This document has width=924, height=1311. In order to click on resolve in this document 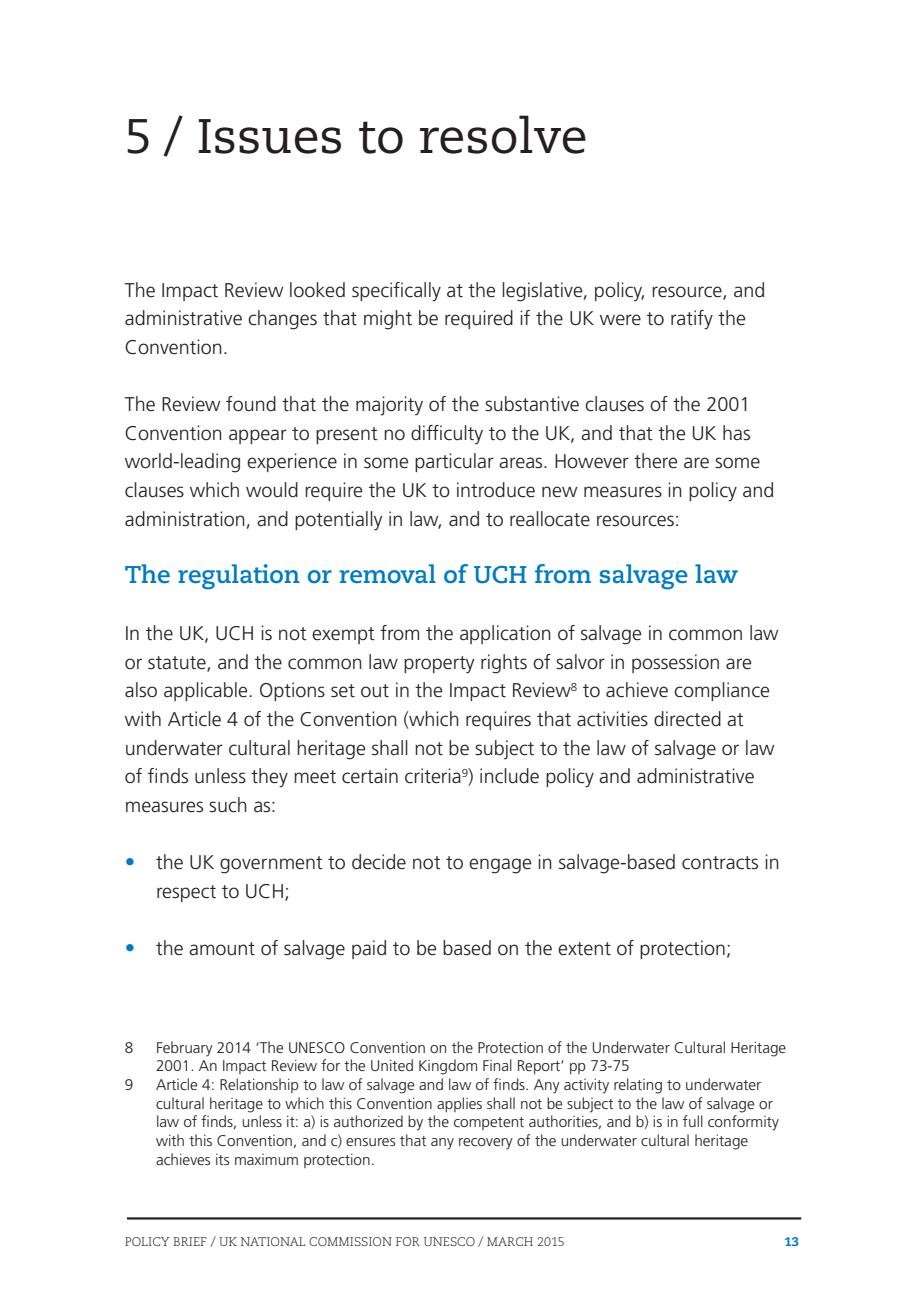, I will do `click(503, 134)`.
